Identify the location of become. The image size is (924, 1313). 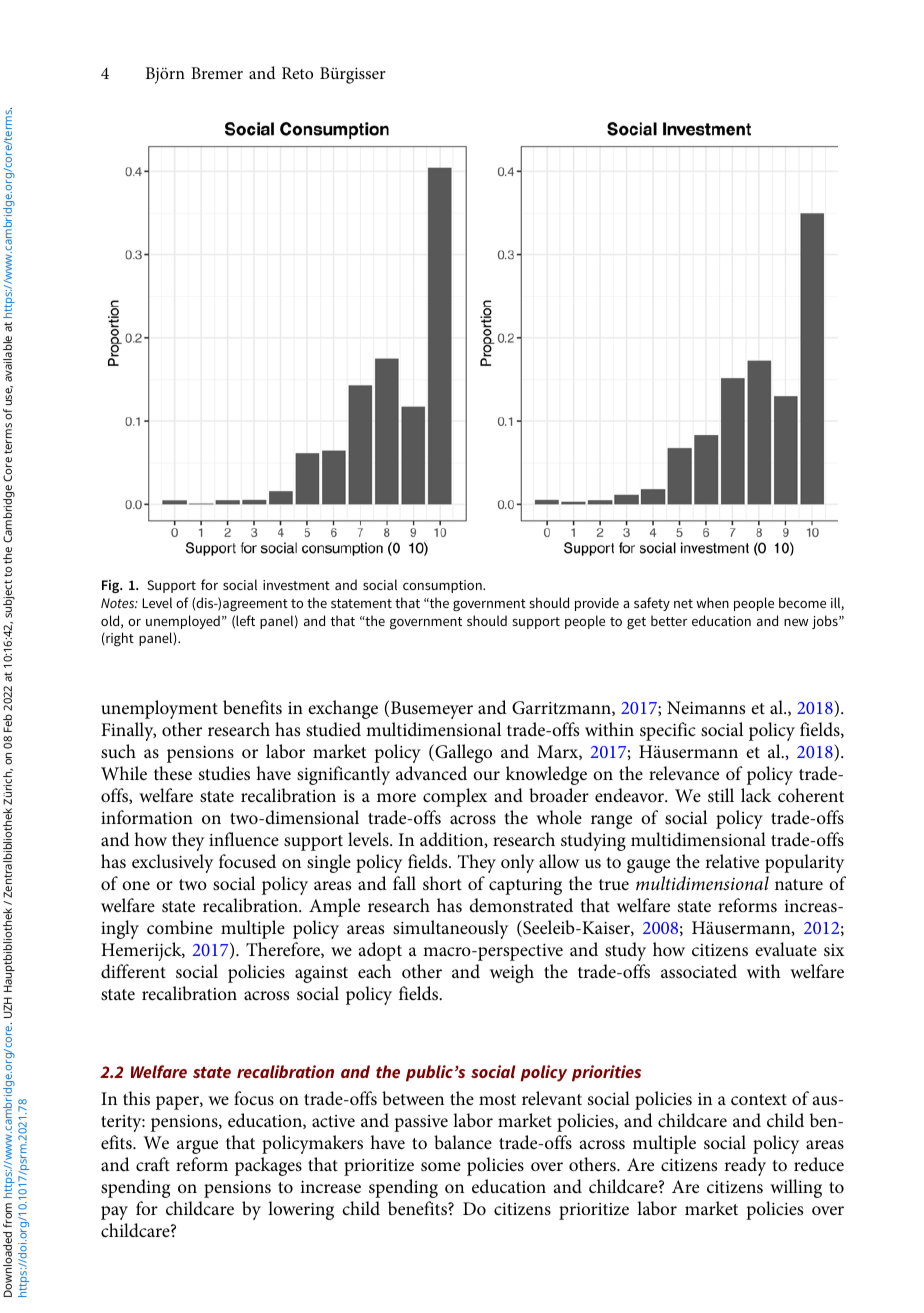
(802, 602).
